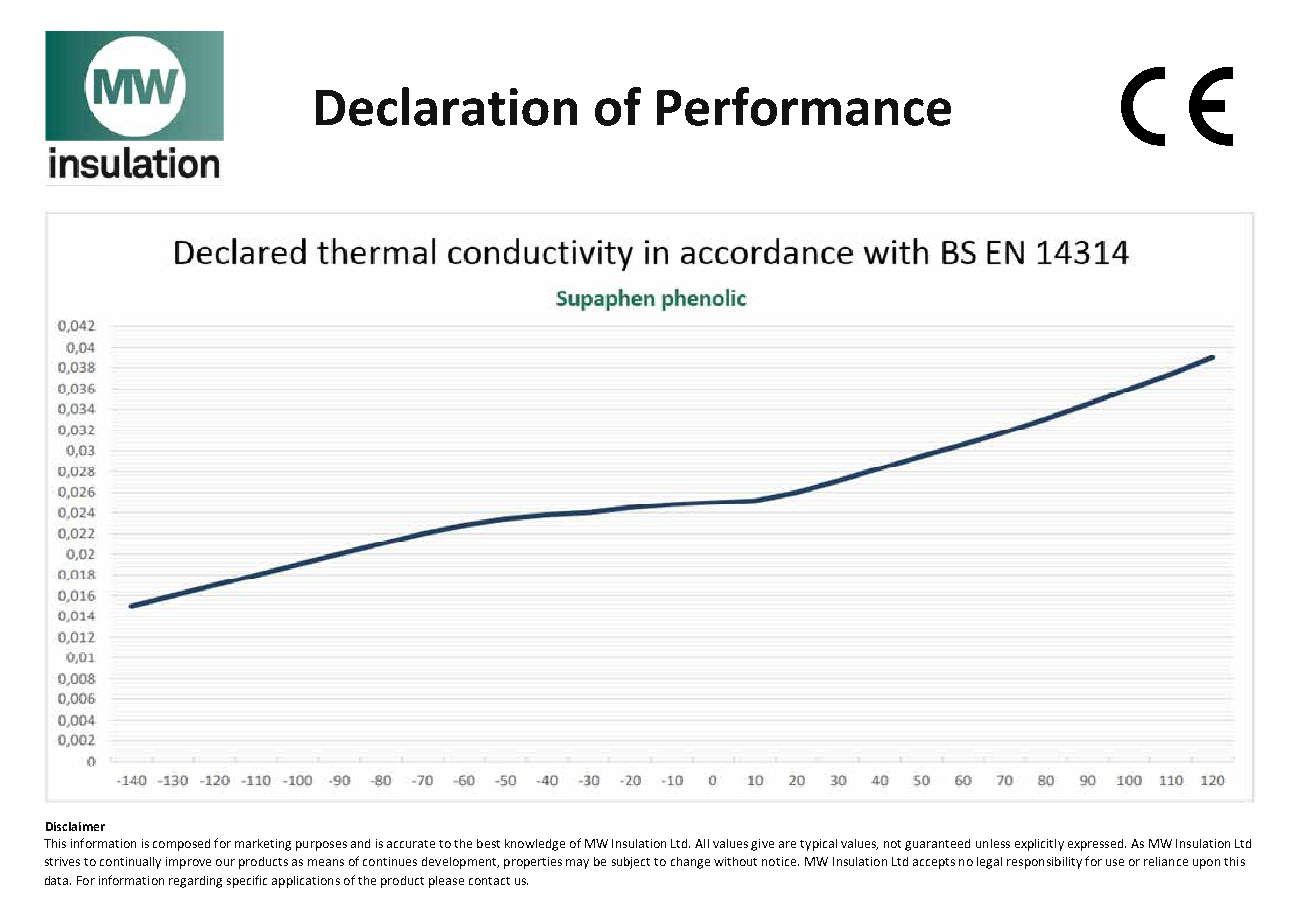 The image size is (1308, 924). I want to click on explicitly, so click(1039, 845).
